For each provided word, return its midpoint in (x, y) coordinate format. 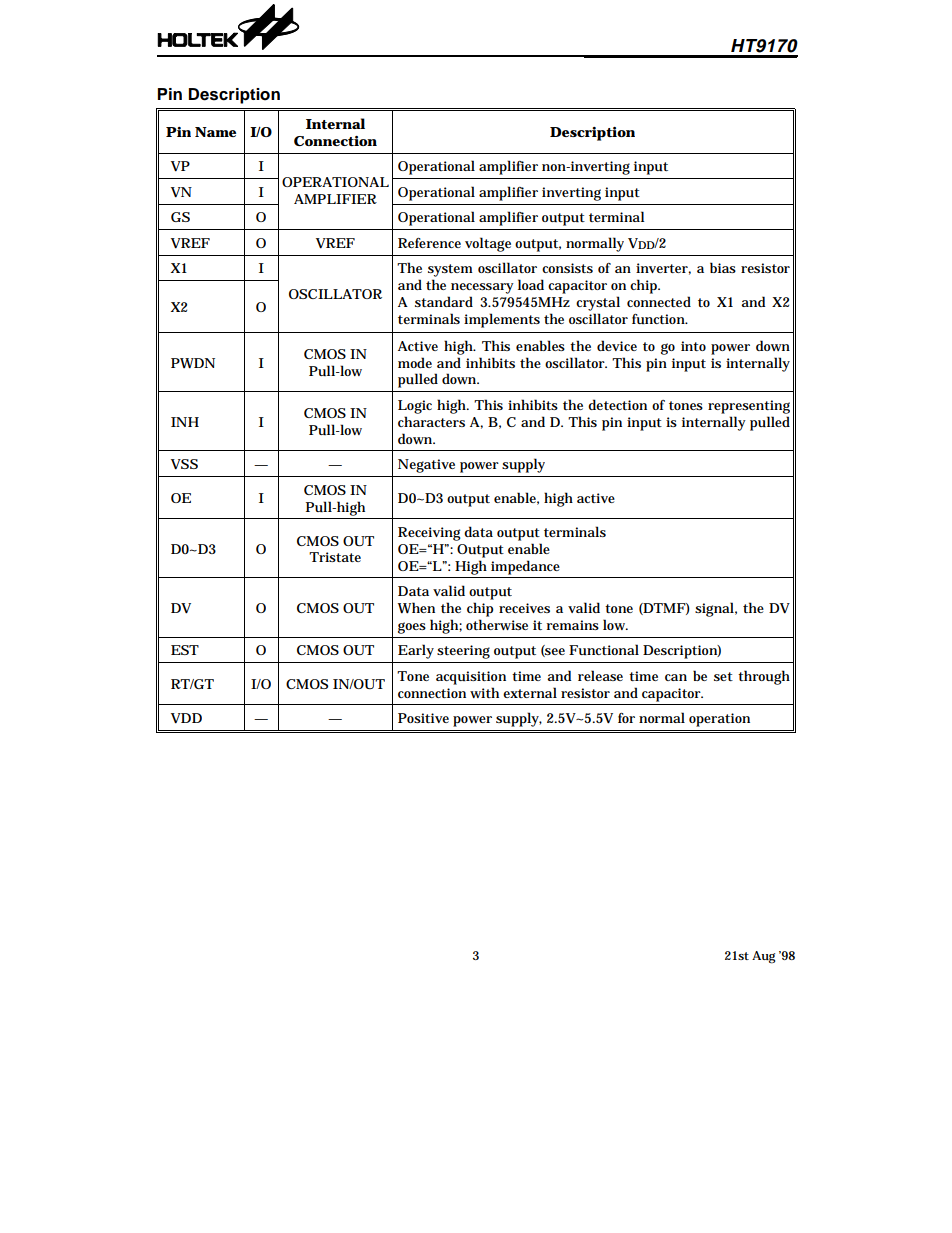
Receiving (429, 534)
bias (723, 267)
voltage (488, 244)
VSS (184, 464)
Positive (423, 718)
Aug (763, 957)
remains (573, 625)
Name (215, 132)
